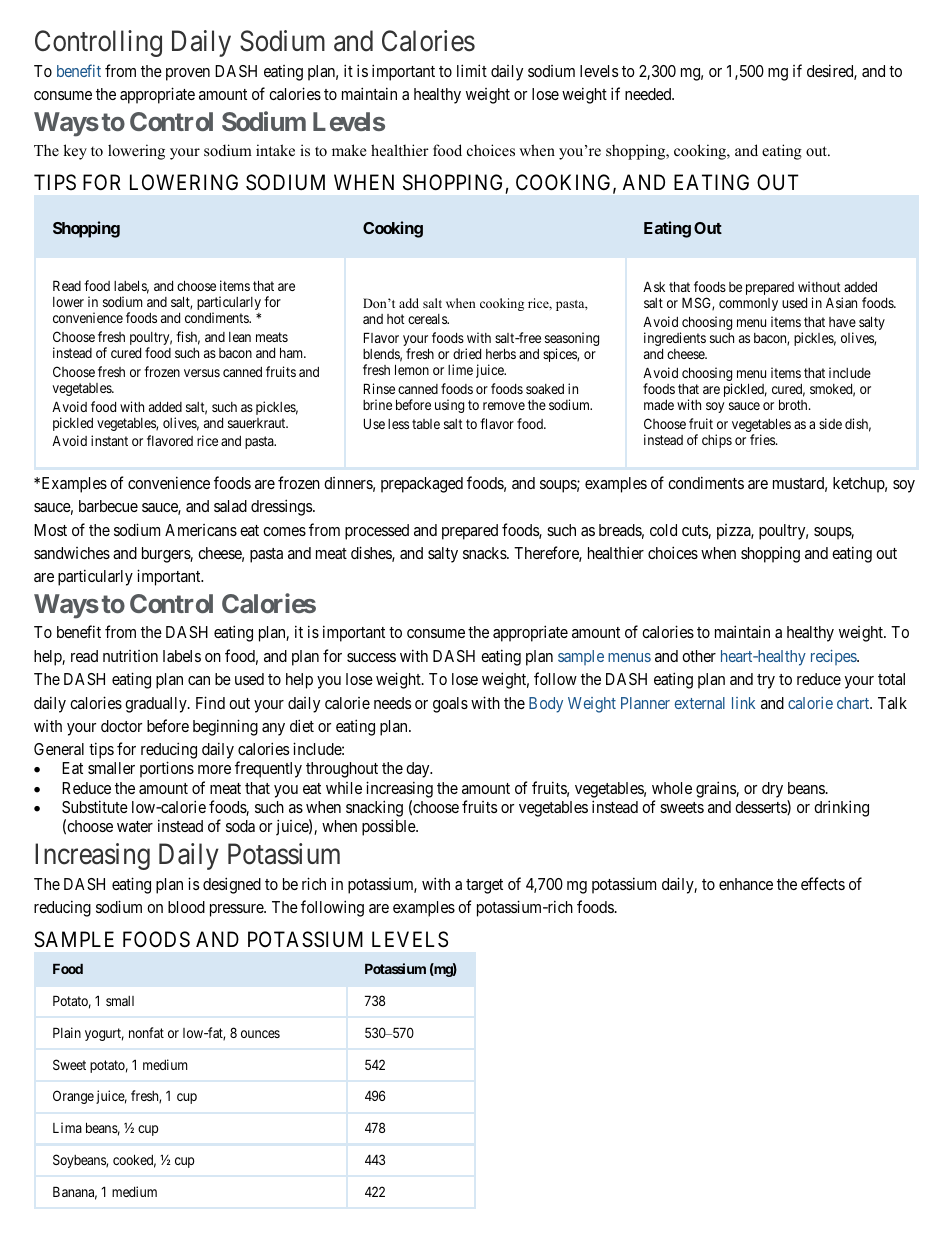  I want to click on recipes, so click(834, 657).
